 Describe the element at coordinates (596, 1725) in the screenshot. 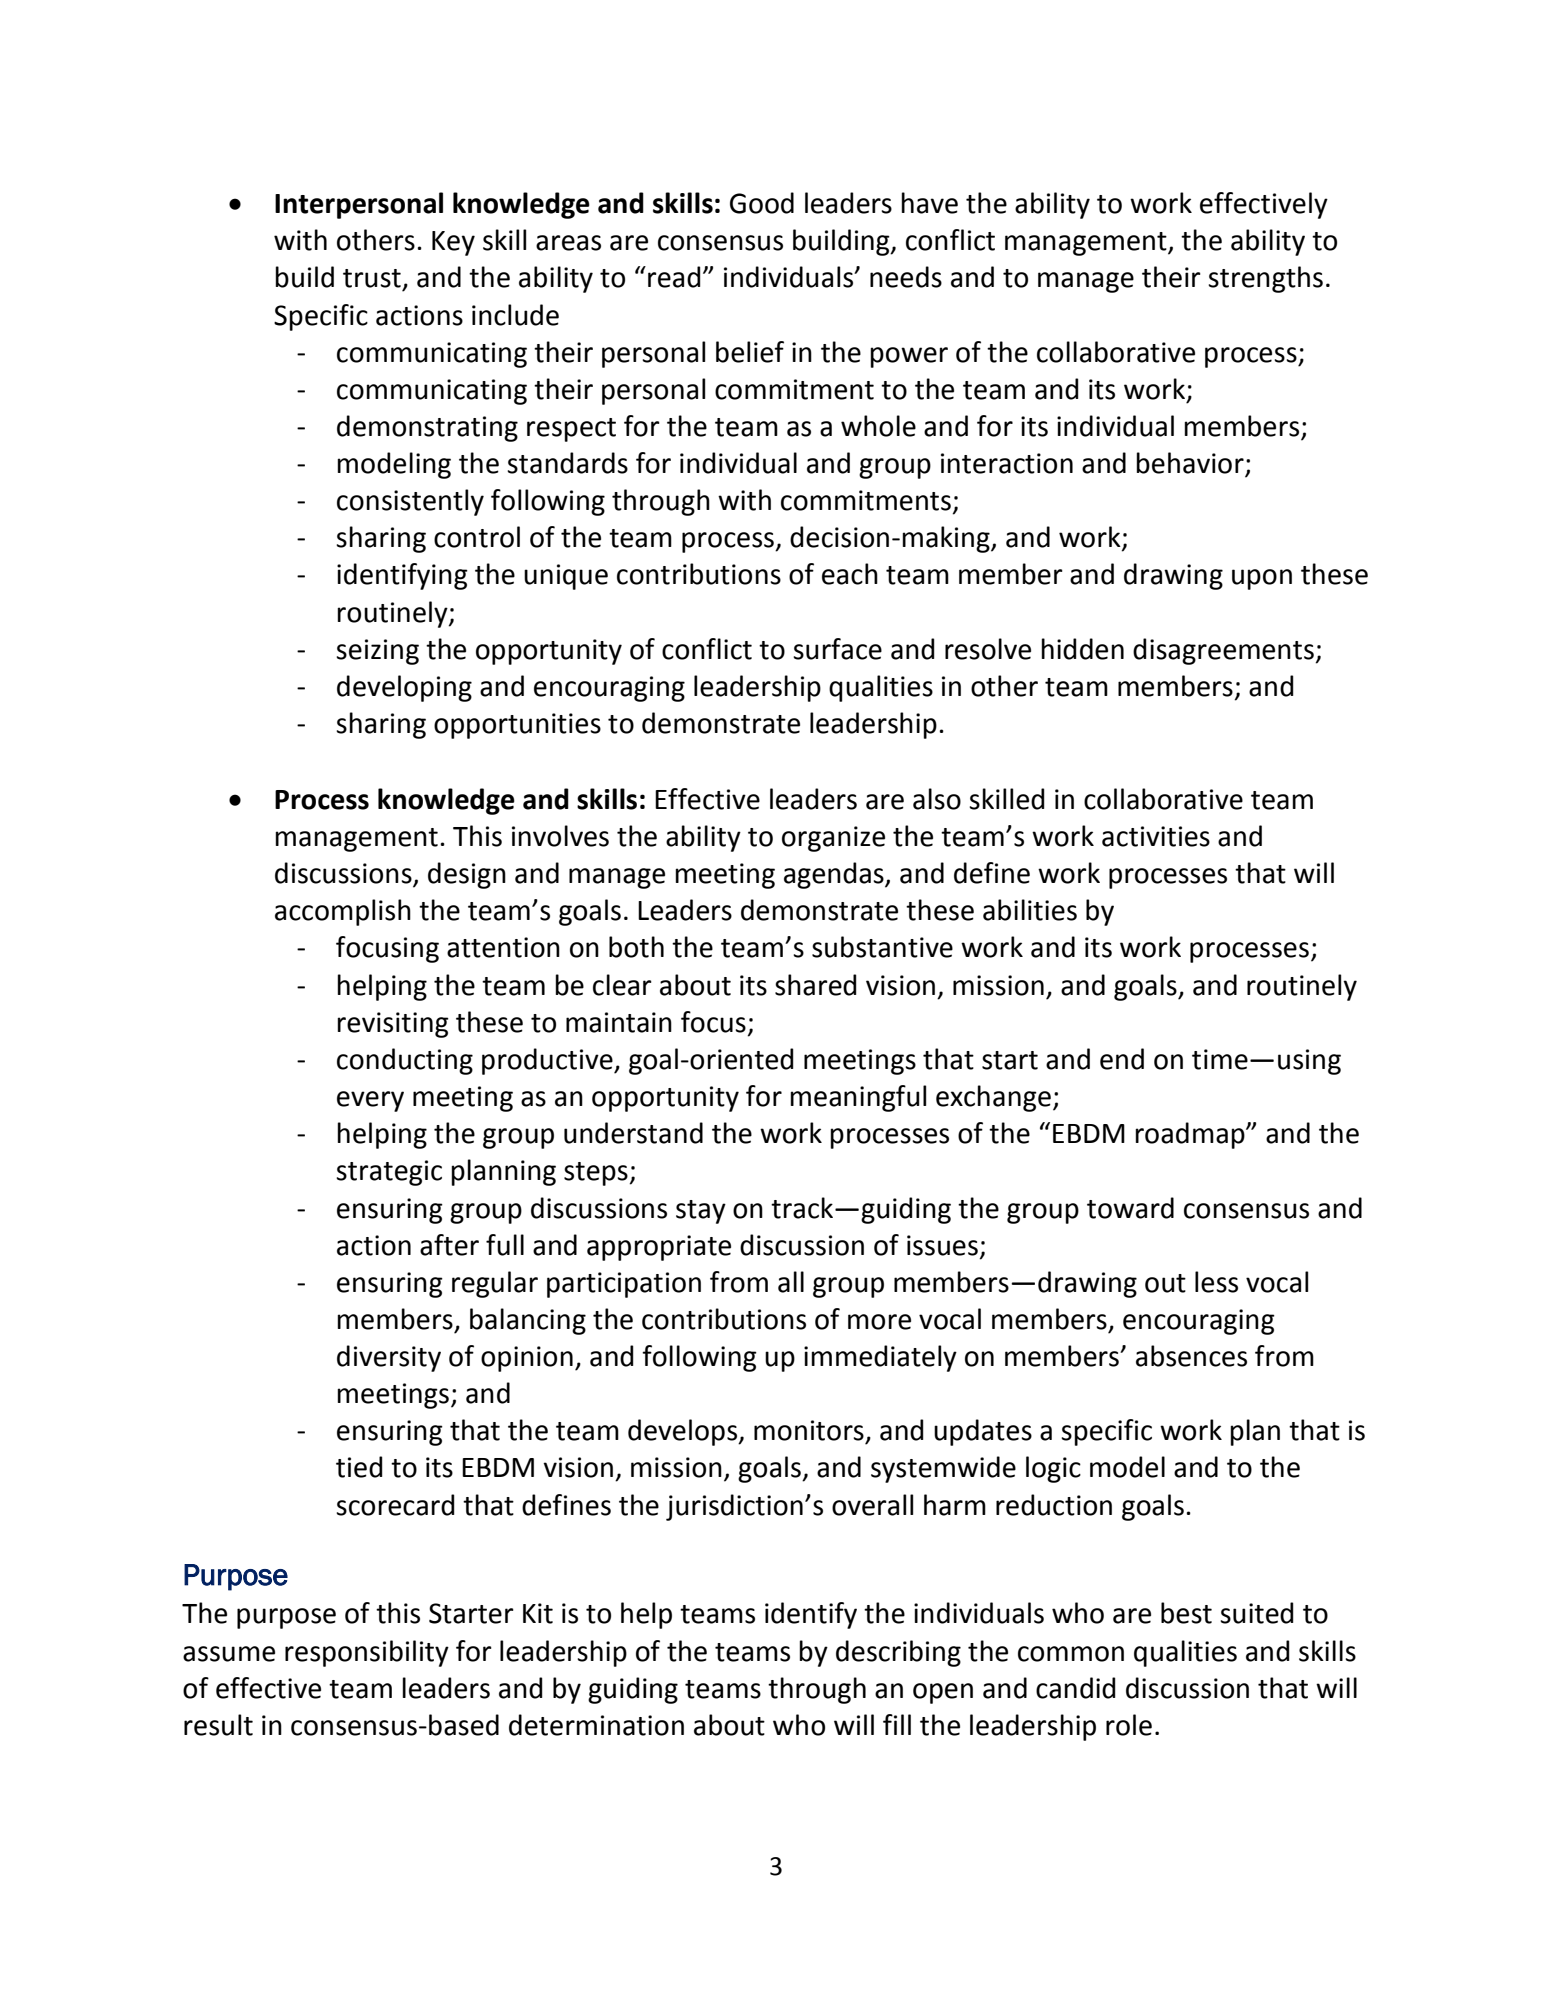

I see `determination` at that location.
